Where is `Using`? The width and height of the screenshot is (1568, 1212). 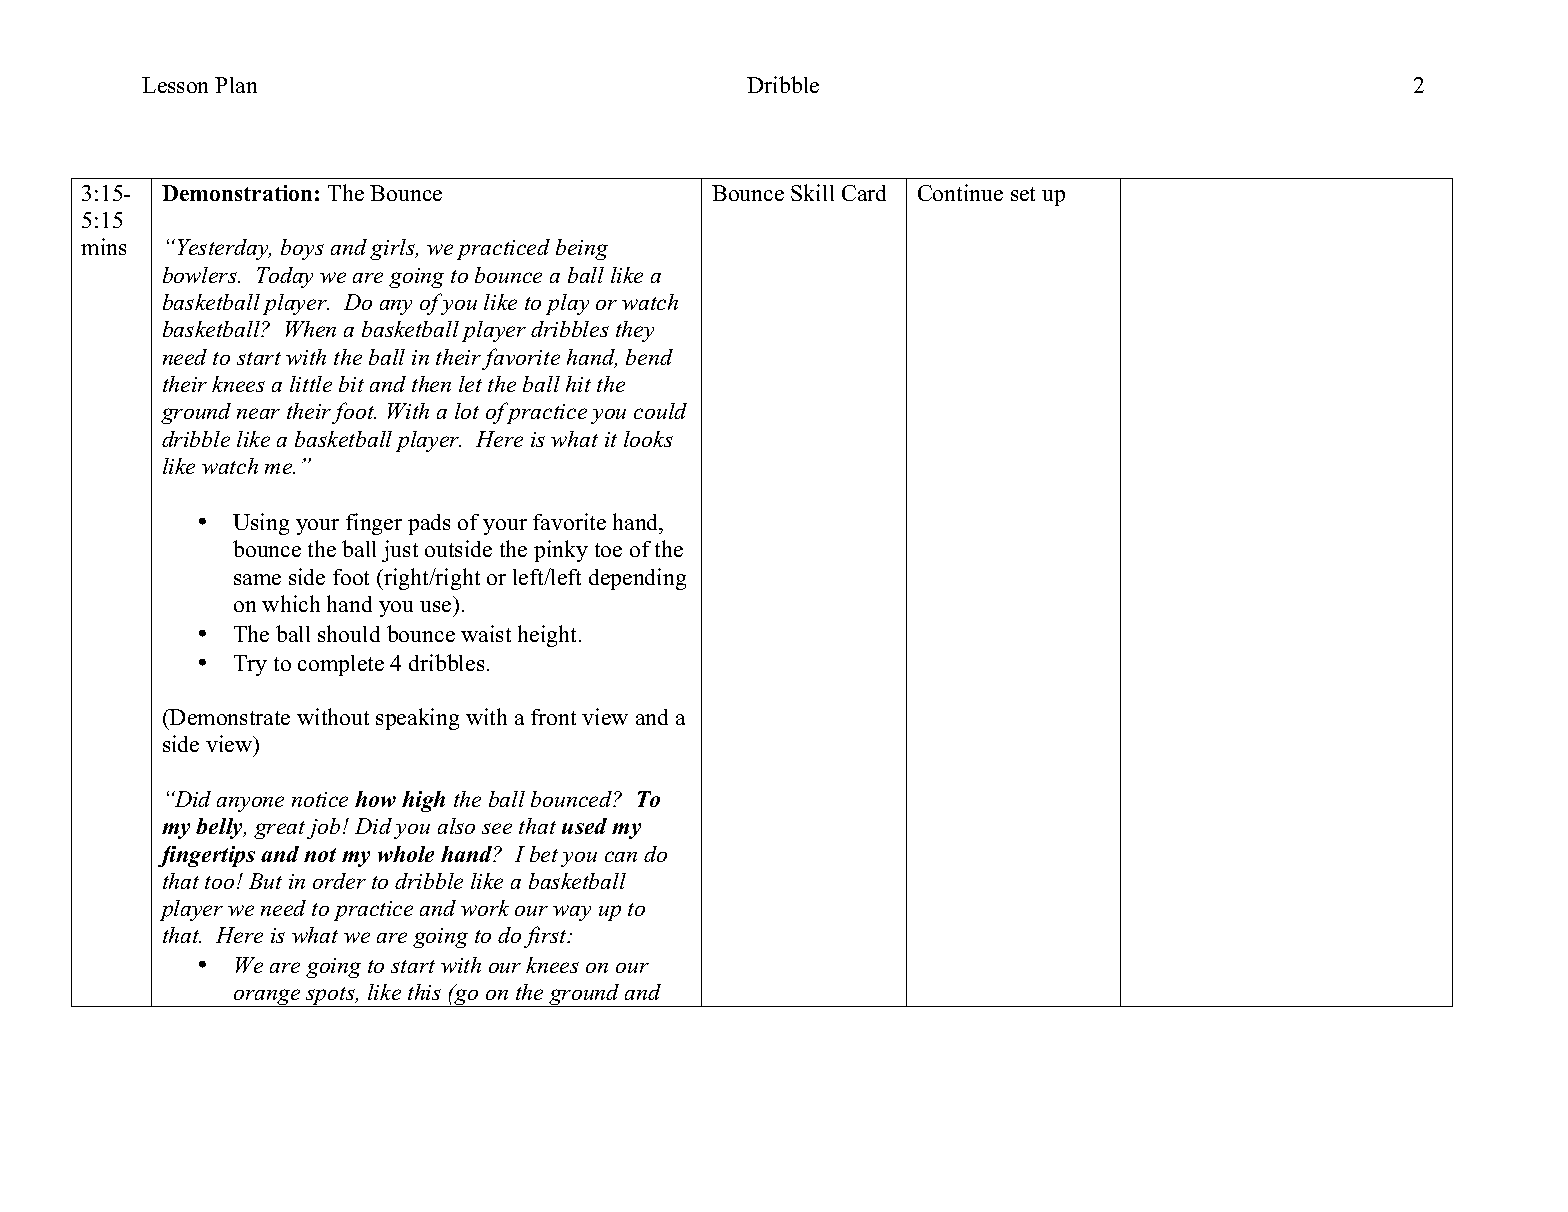 Using is located at coordinates (261, 524).
